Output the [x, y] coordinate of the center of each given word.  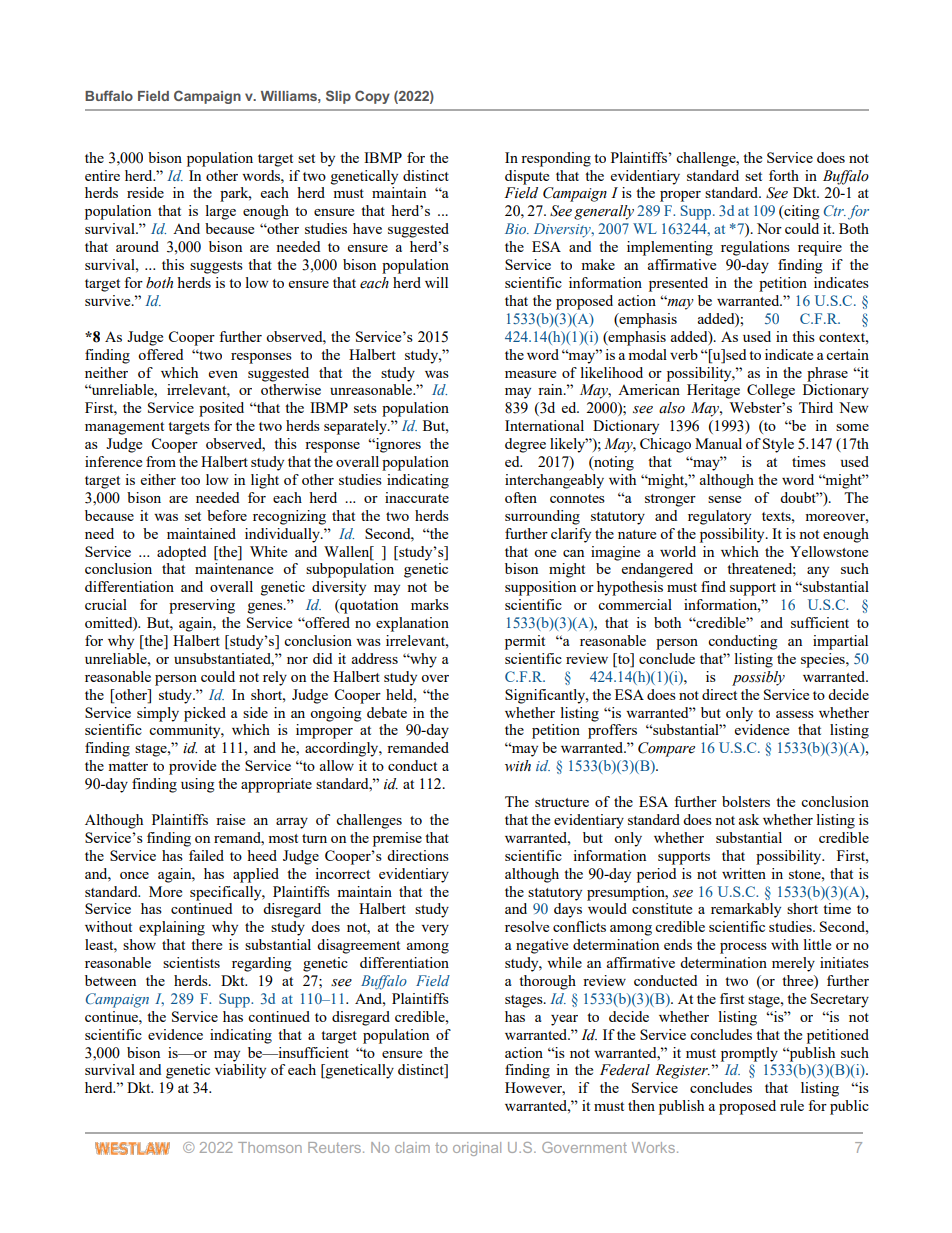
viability [240, 1071]
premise [397, 839]
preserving [202, 606]
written [744, 873]
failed [206, 855]
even [223, 374]
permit [525, 642]
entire [102, 175]
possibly [758, 678]
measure [530, 374]
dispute [527, 177]
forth [784, 175]
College [771, 391]
